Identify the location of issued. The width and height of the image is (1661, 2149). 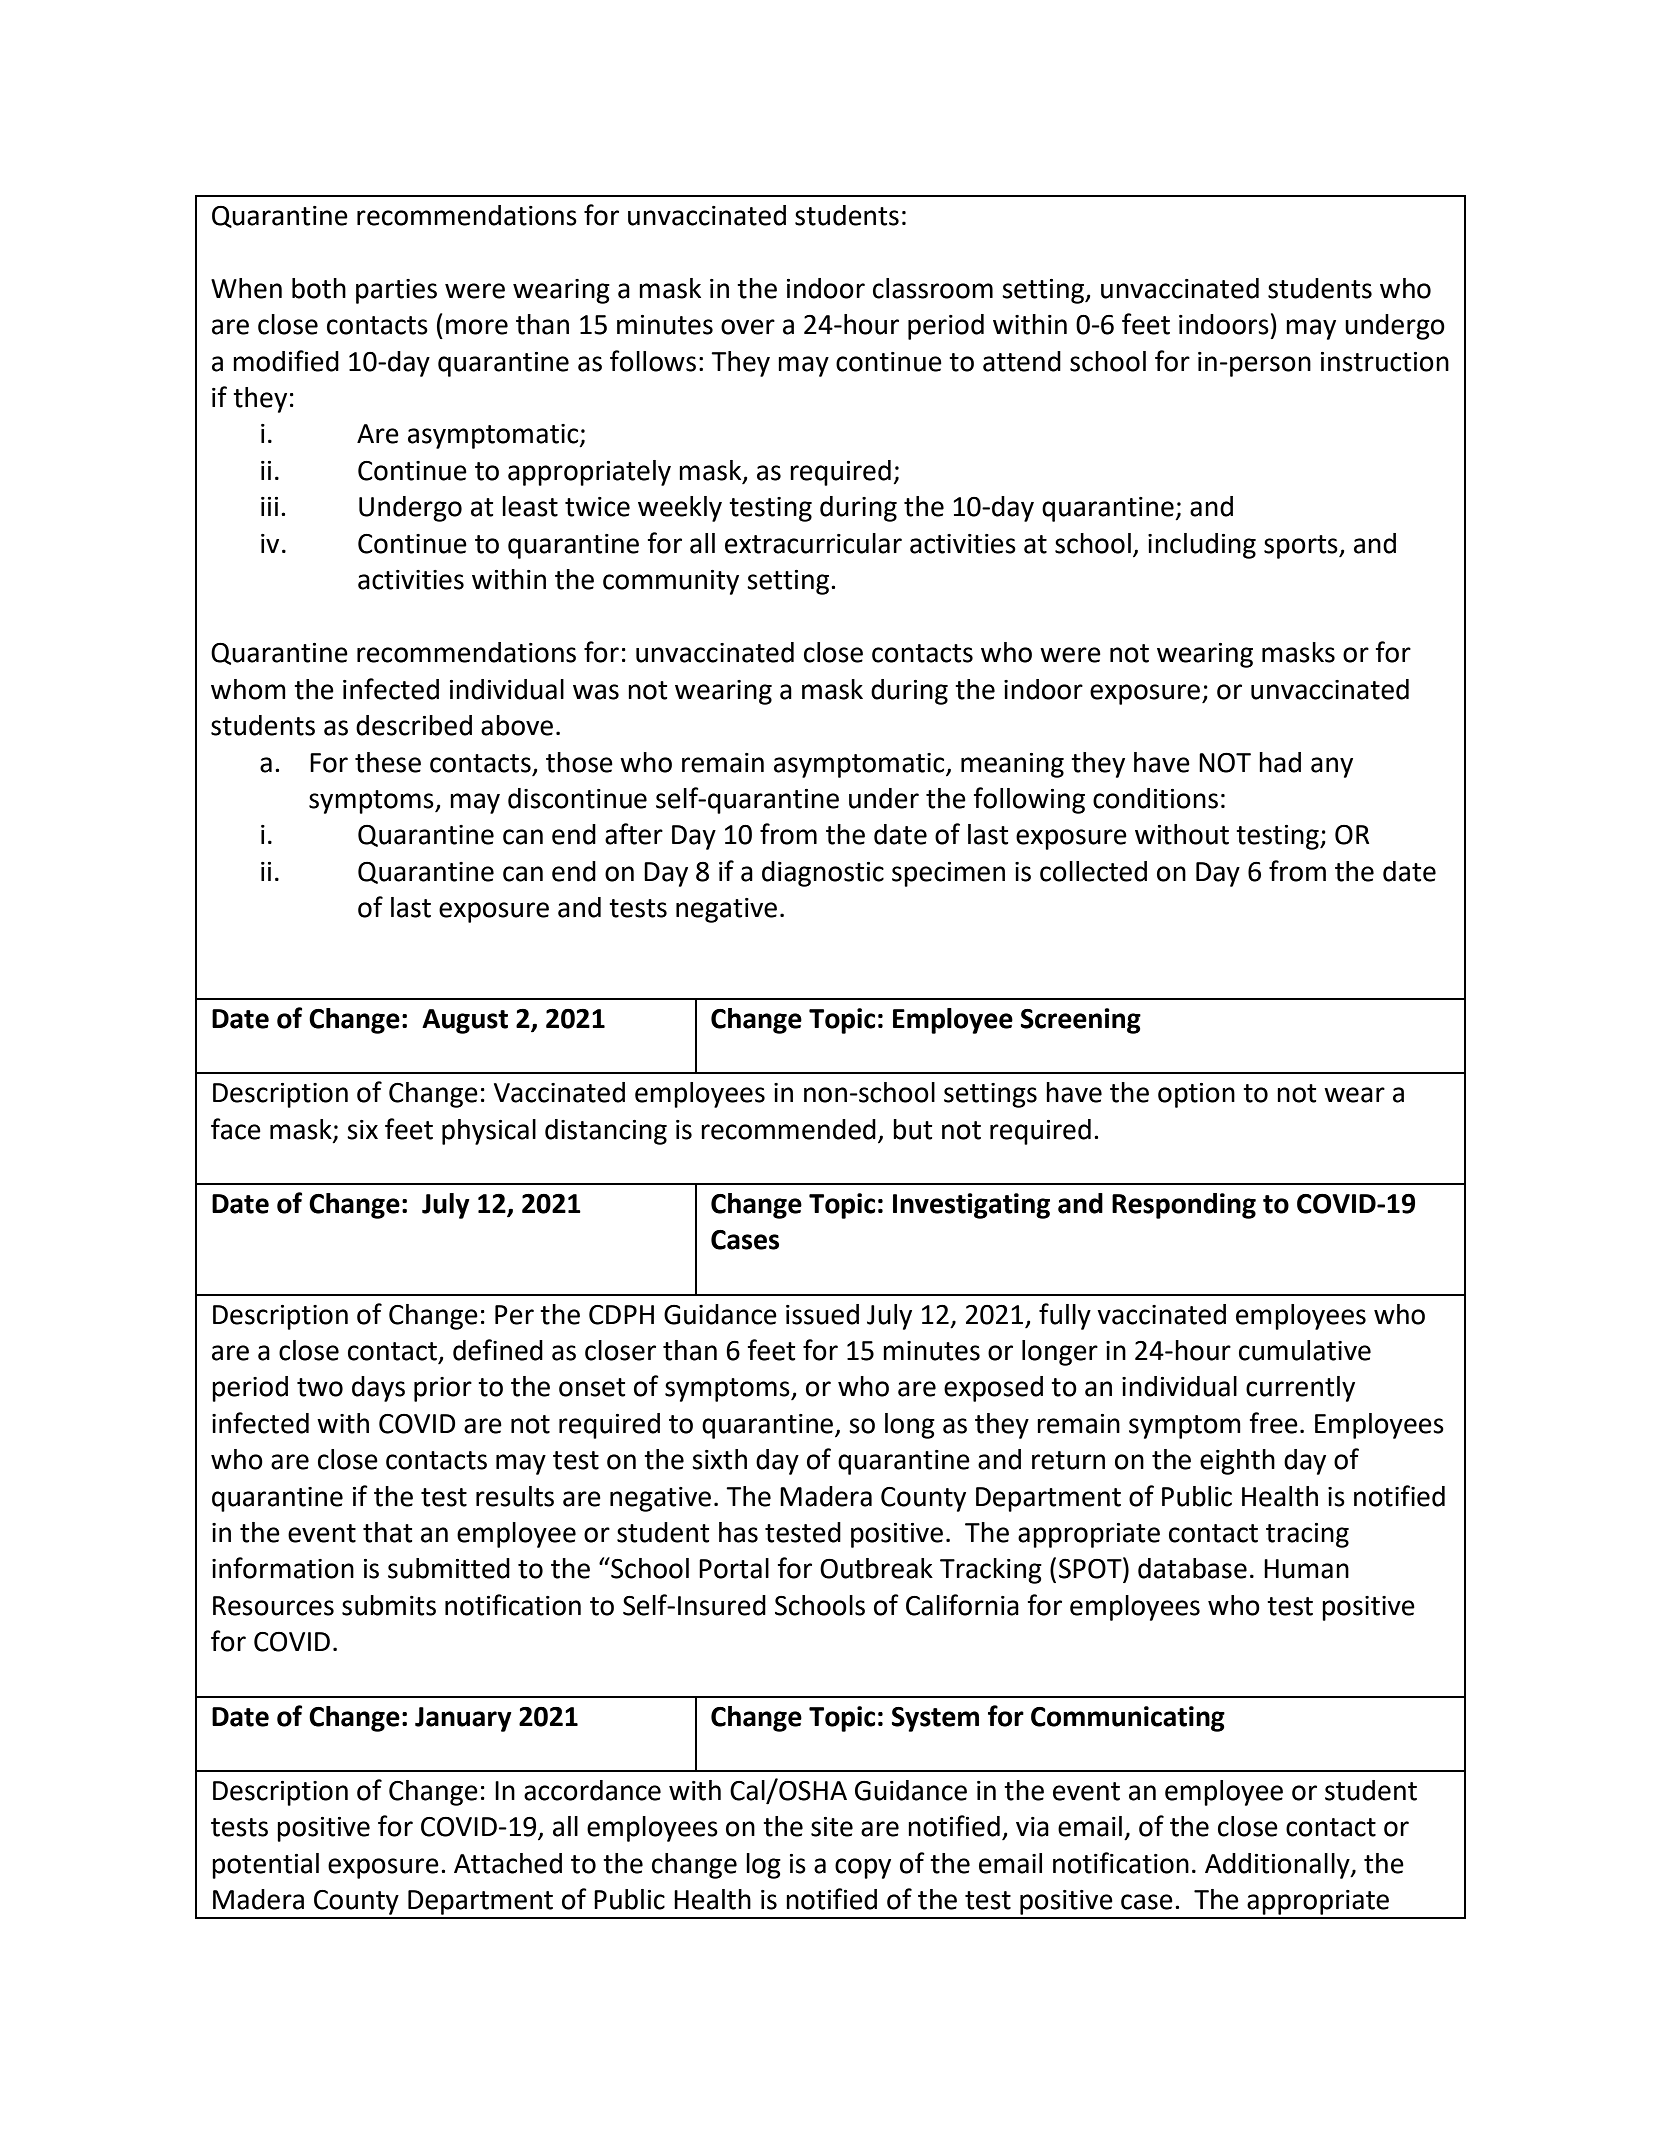
(822, 1314).
